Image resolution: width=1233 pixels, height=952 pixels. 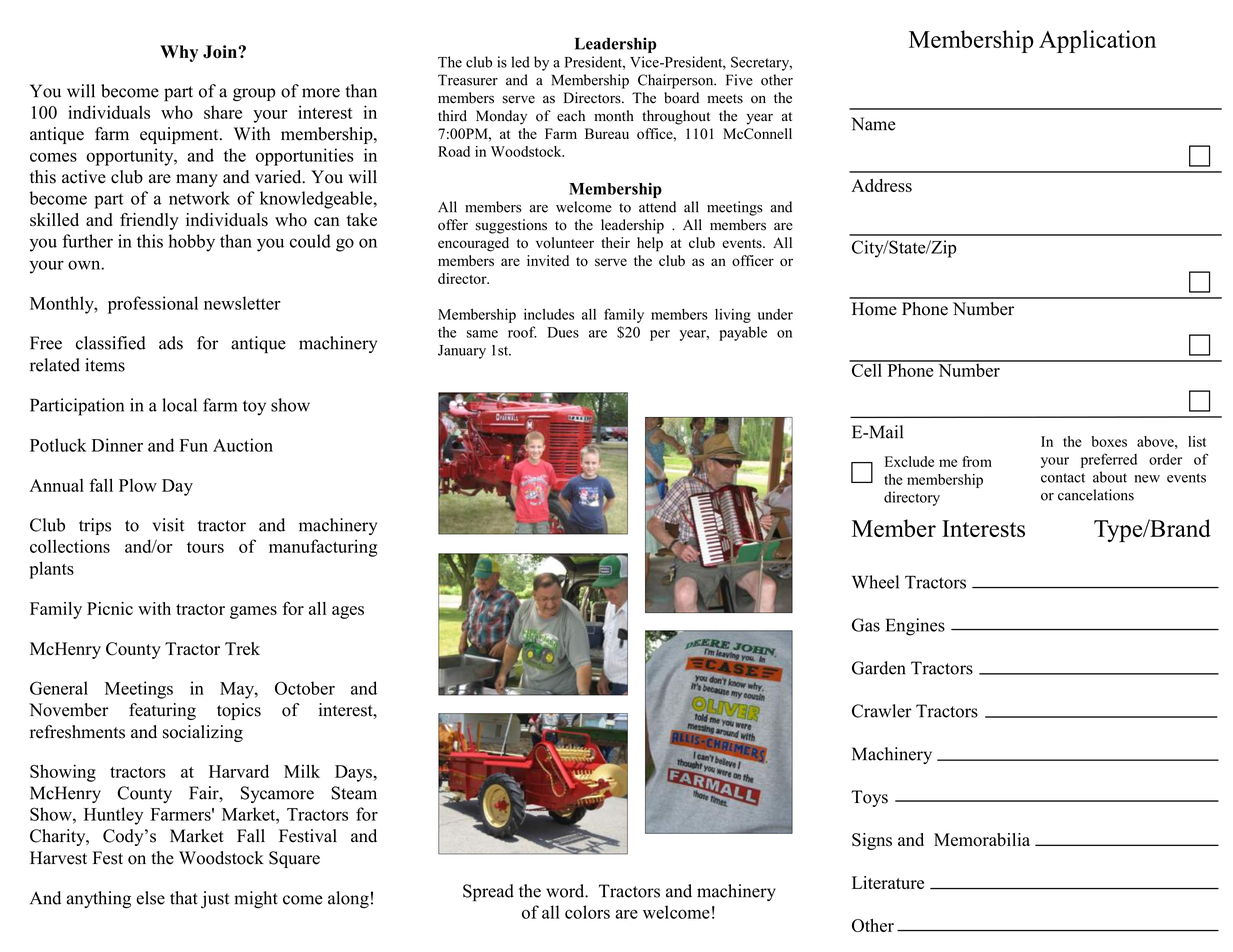 I want to click on Engines, so click(x=915, y=627).
